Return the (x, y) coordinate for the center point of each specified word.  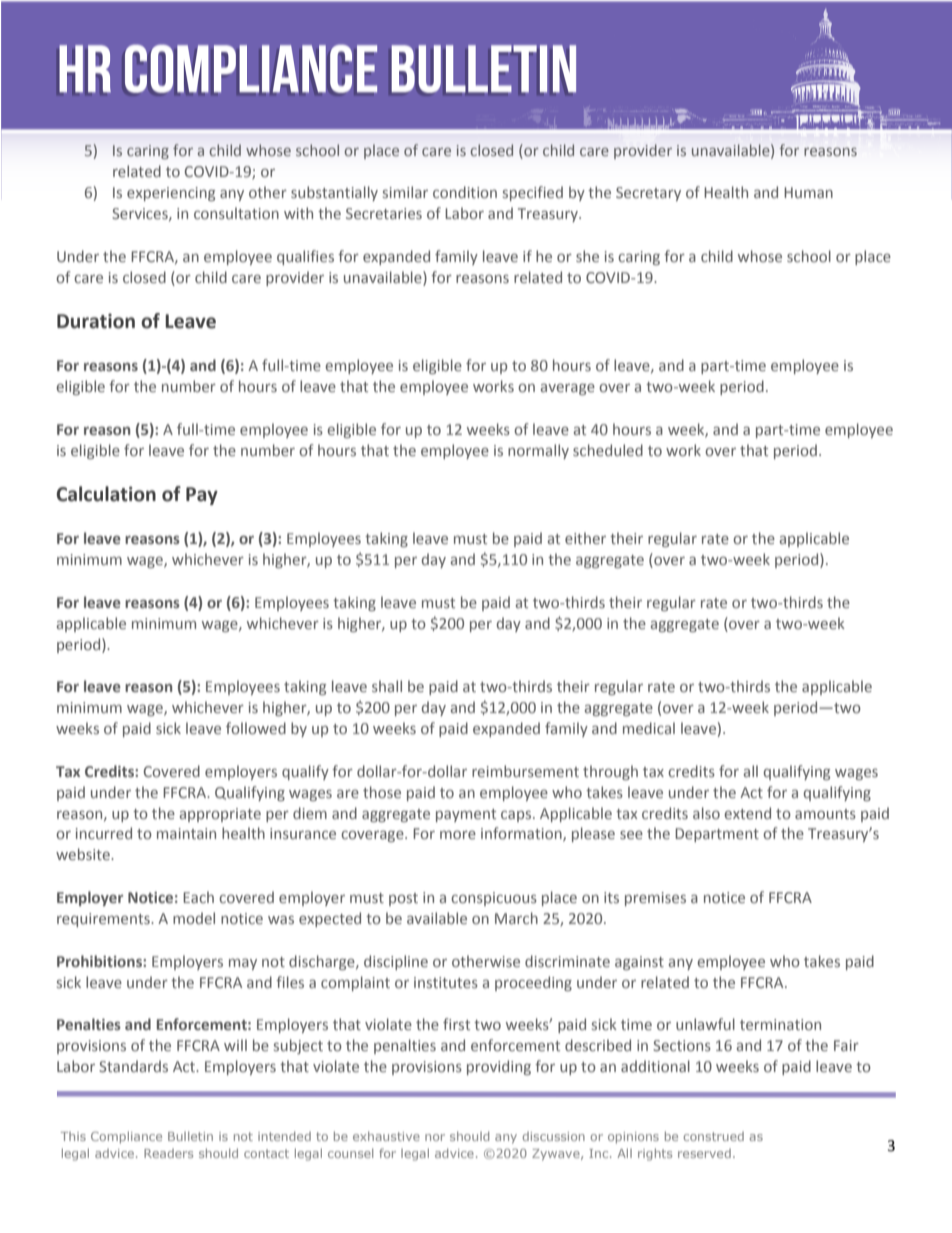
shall (387, 686)
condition (465, 192)
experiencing (171, 194)
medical (649, 728)
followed (256, 728)
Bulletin (190, 1136)
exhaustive (386, 1136)
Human (808, 192)
